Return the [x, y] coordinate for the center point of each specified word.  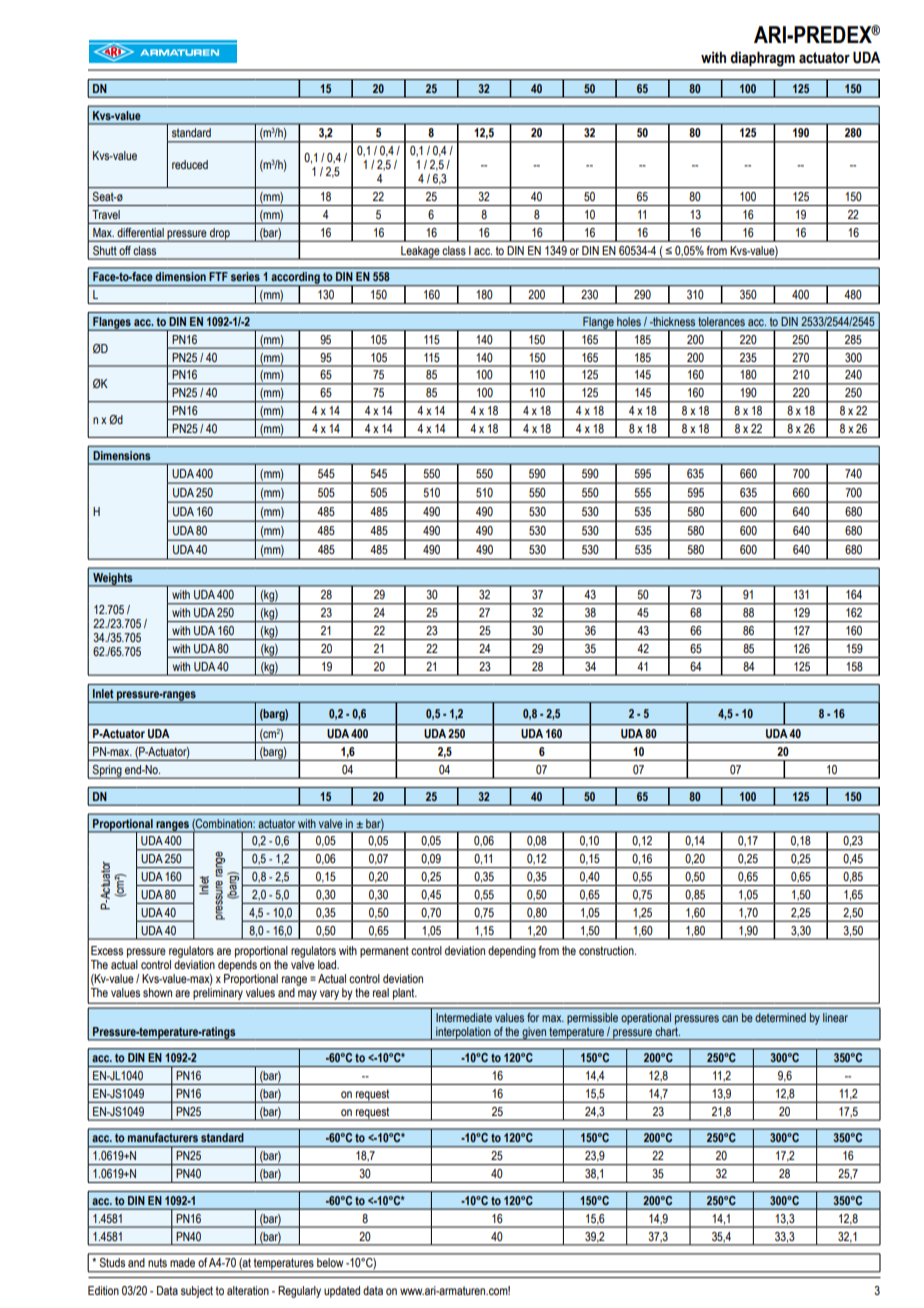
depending [512, 952]
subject [197, 1292]
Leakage [420, 253]
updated [342, 1292]
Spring [107, 772]
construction [607, 950]
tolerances [721, 321]
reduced [190, 164]
